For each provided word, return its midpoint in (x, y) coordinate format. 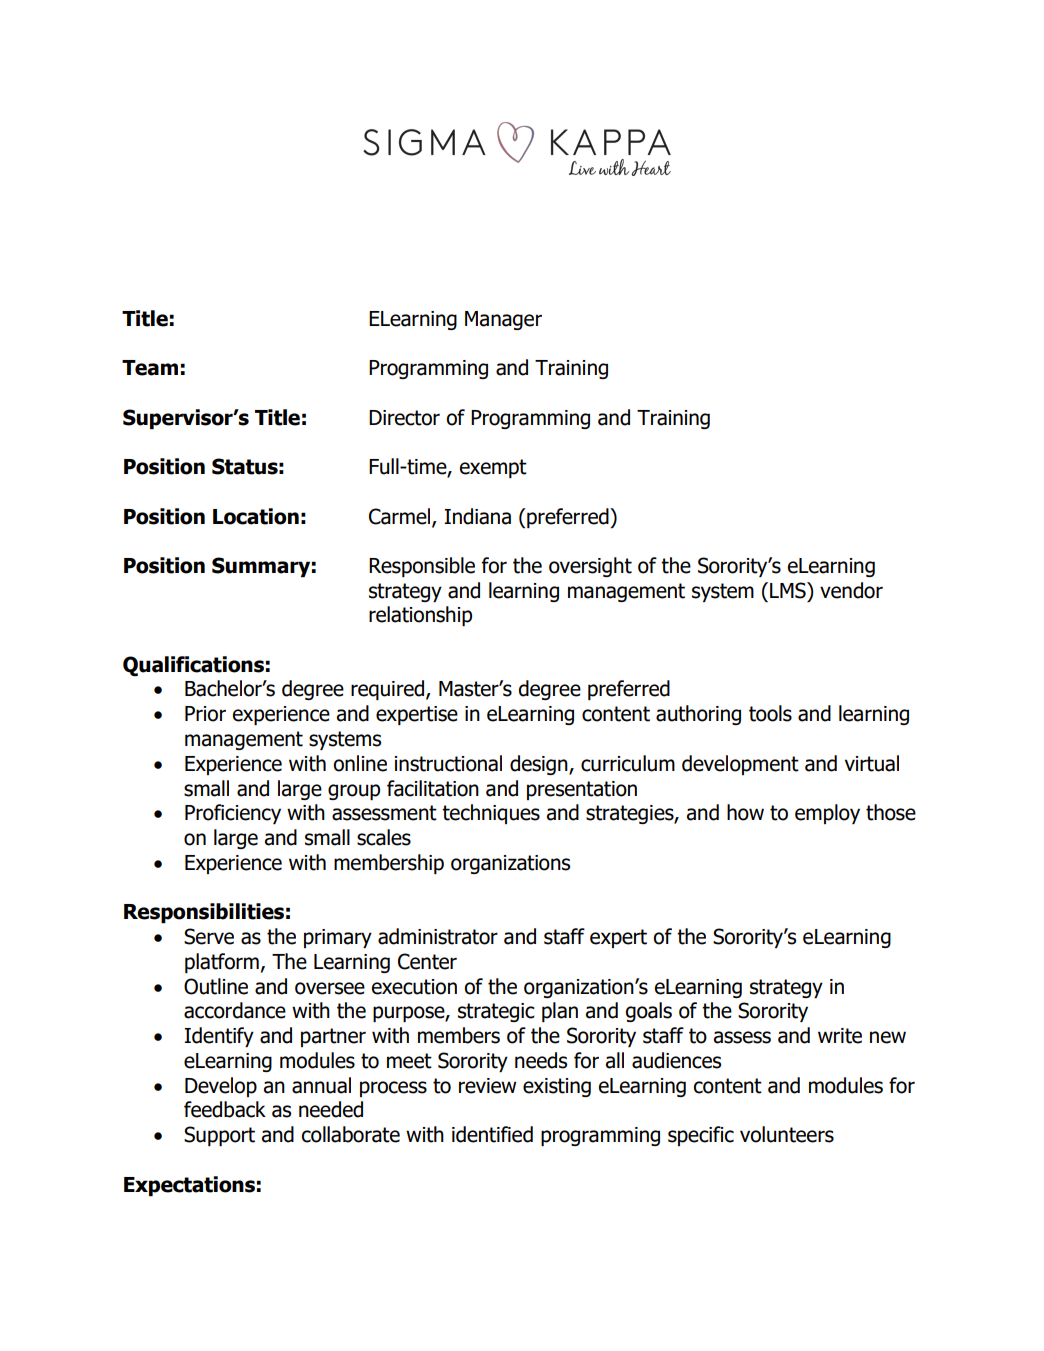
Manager (503, 320)
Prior (205, 714)
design (540, 765)
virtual (872, 763)
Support (219, 1136)
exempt (493, 468)
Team (150, 368)
